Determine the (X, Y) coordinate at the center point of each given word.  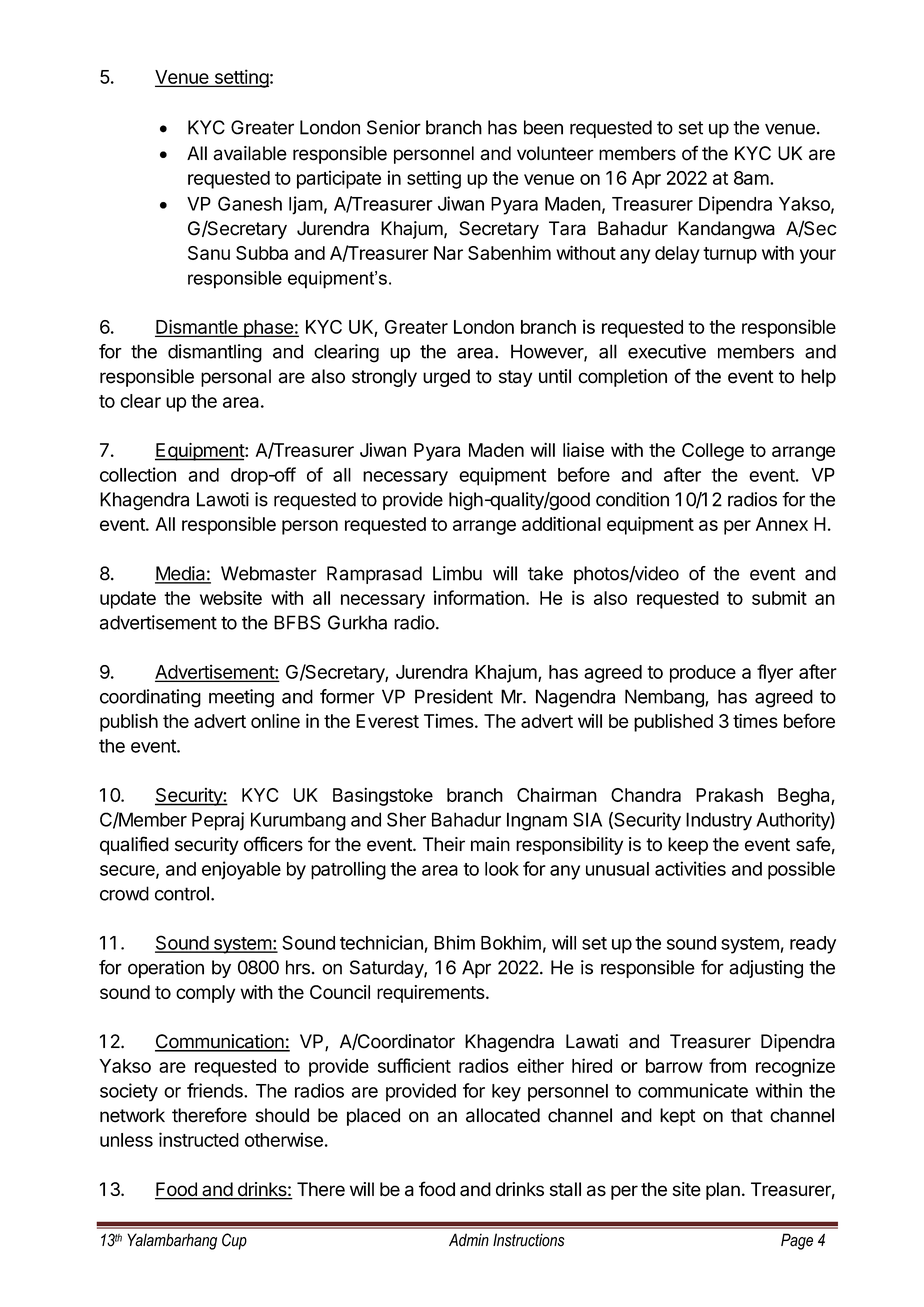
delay (677, 255)
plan (723, 1191)
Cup (234, 1241)
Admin (469, 1240)
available (250, 153)
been (543, 127)
